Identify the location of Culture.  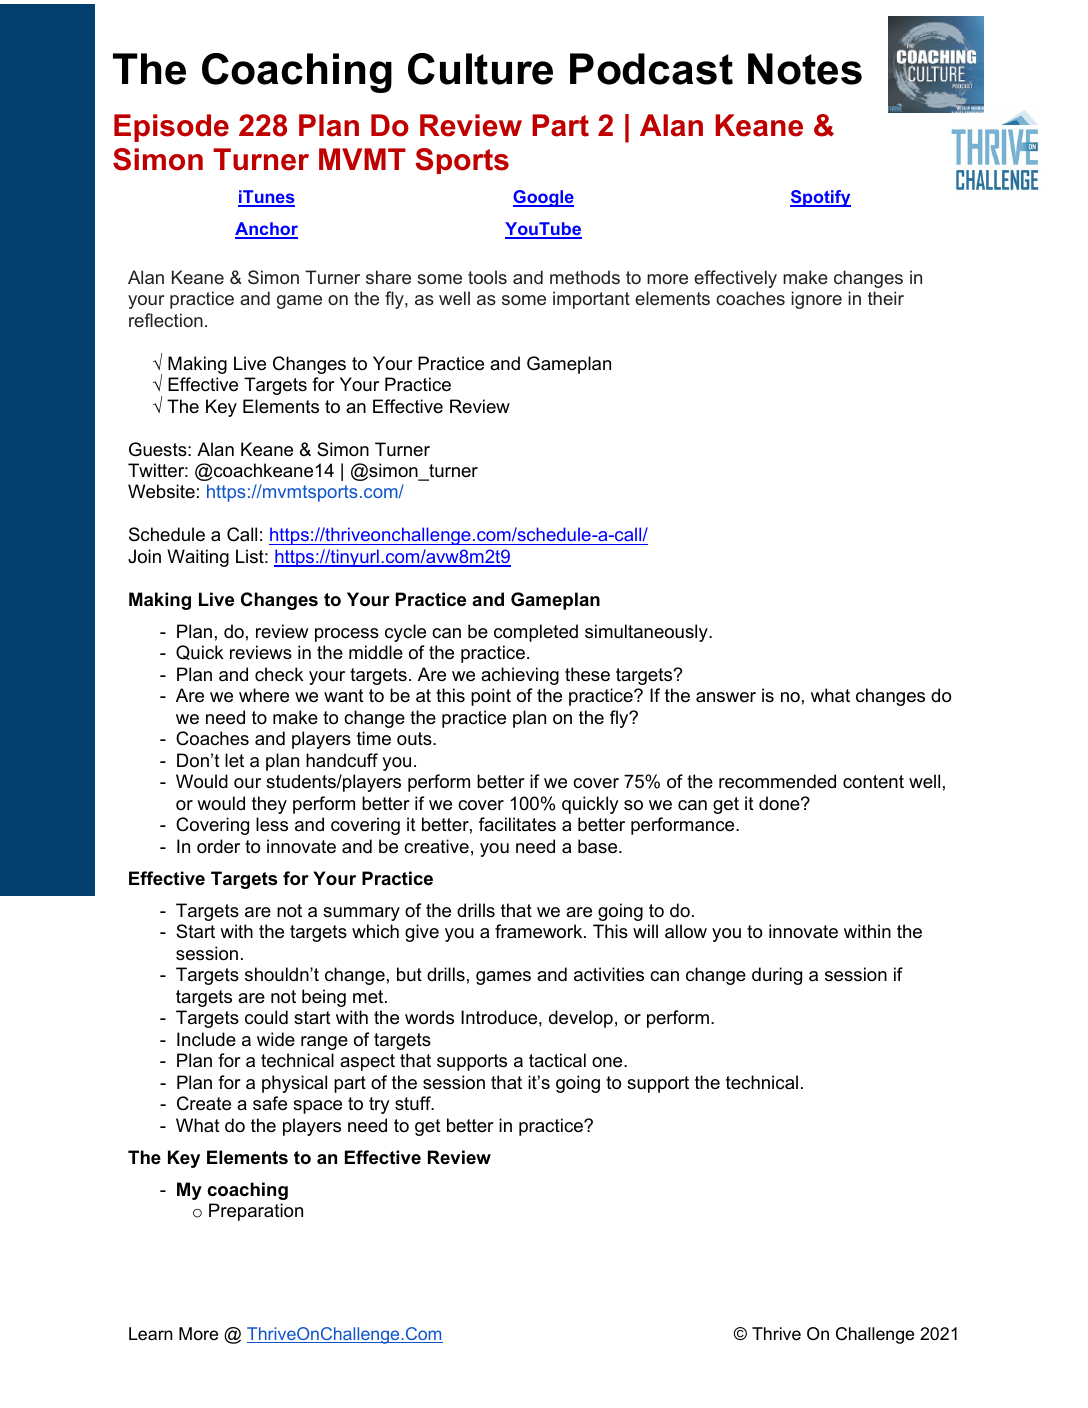
(480, 69).
